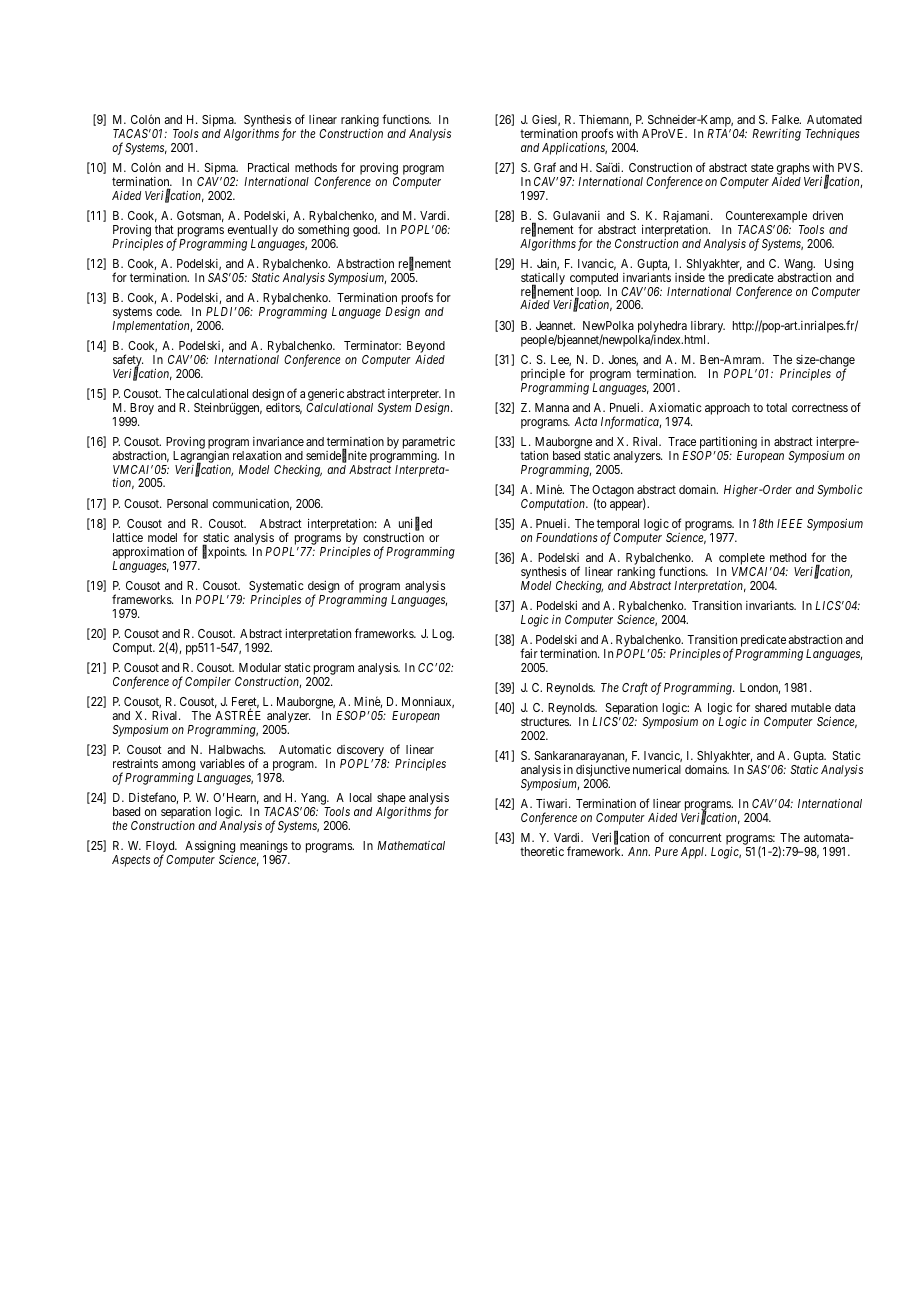 The height and width of the page is (1308, 924). Describe the element at coordinates (776, 135) in the page. I see `Rewriting` at that location.
